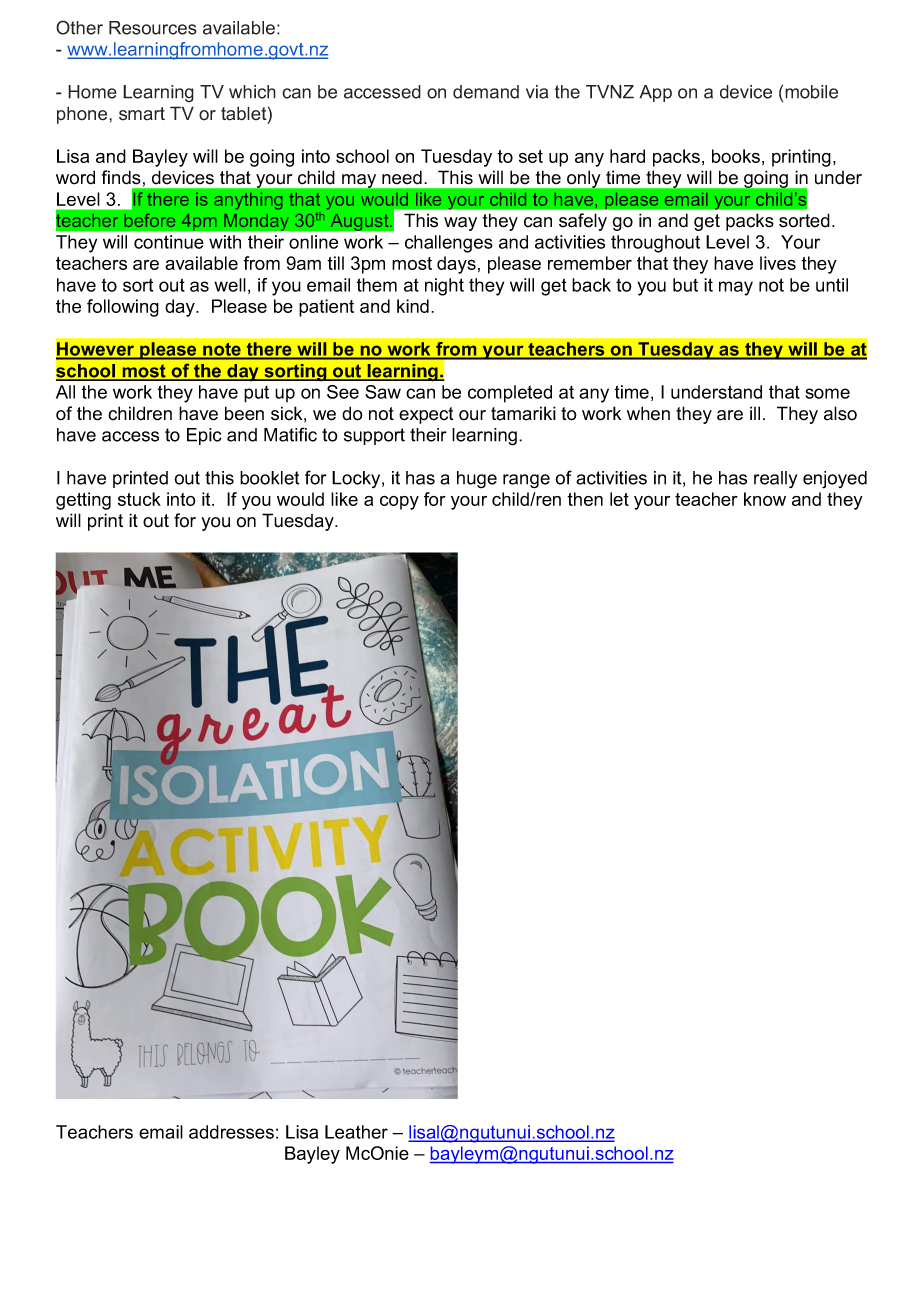  What do you see at coordinates (356, 1132) in the screenshot?
I see `Leather` at bounding box center [356, 1132].
